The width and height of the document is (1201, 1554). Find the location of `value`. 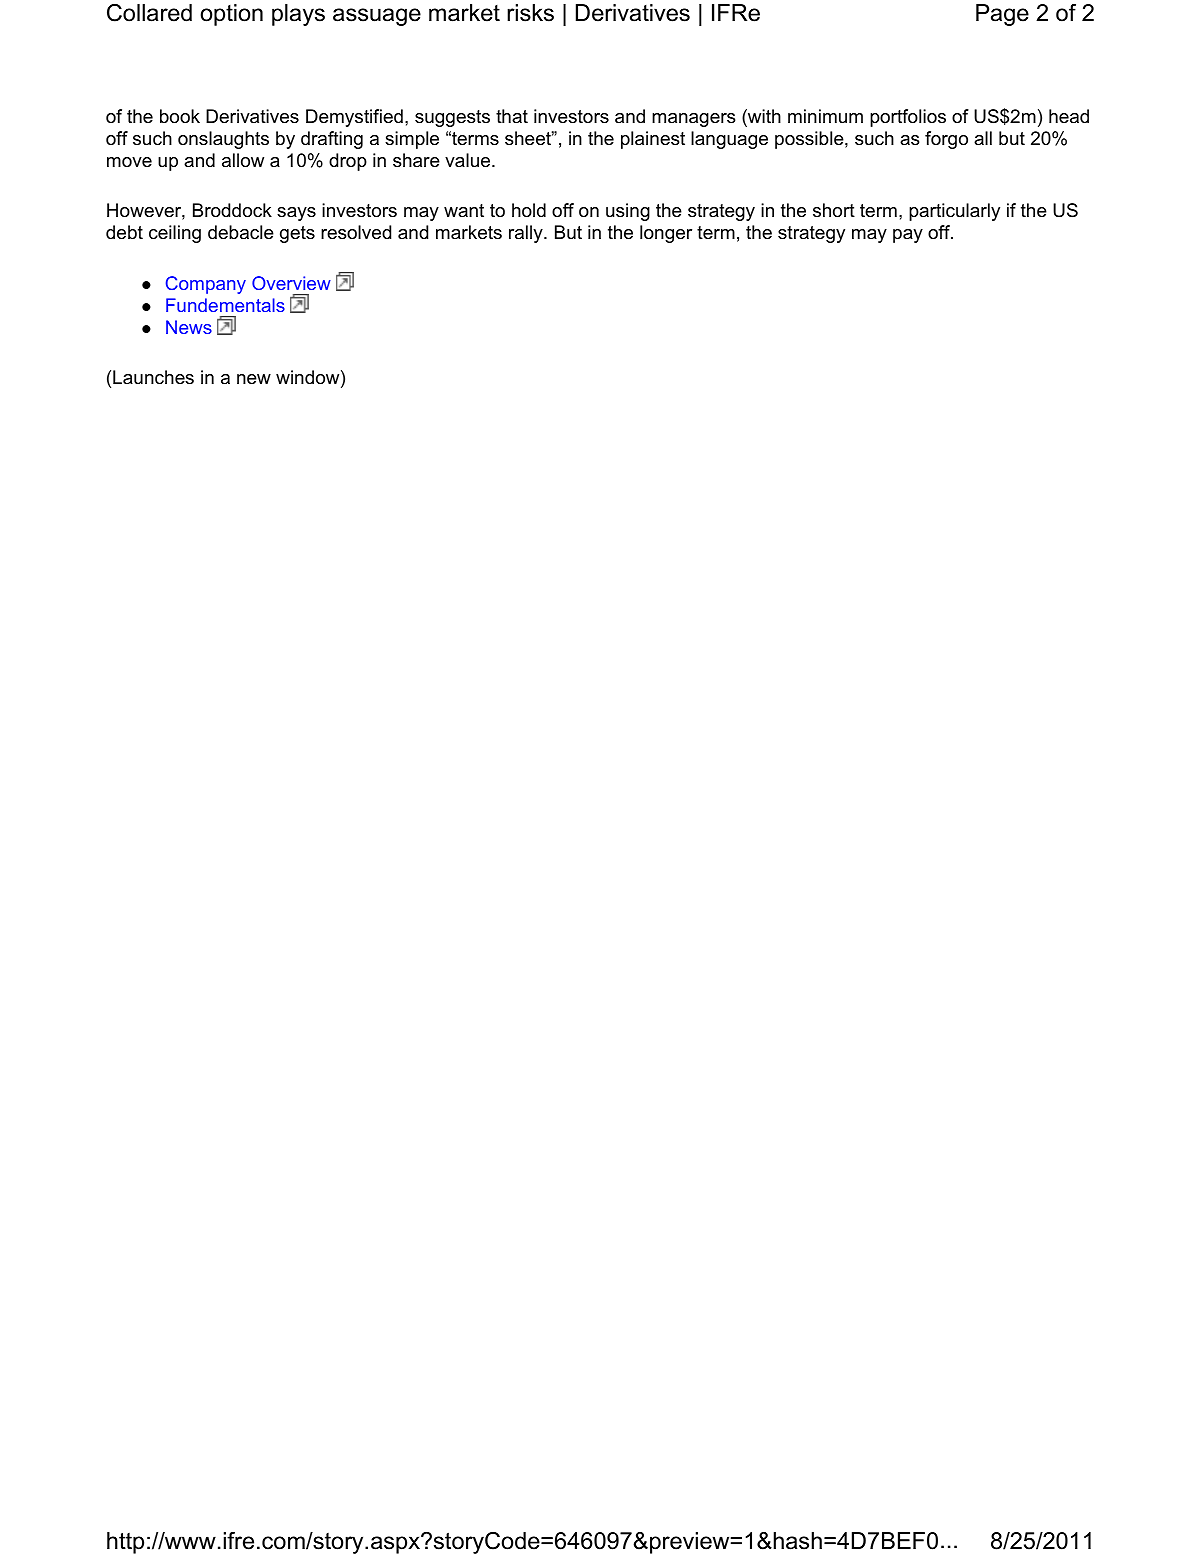

value is located at coordinates (469, 160).
